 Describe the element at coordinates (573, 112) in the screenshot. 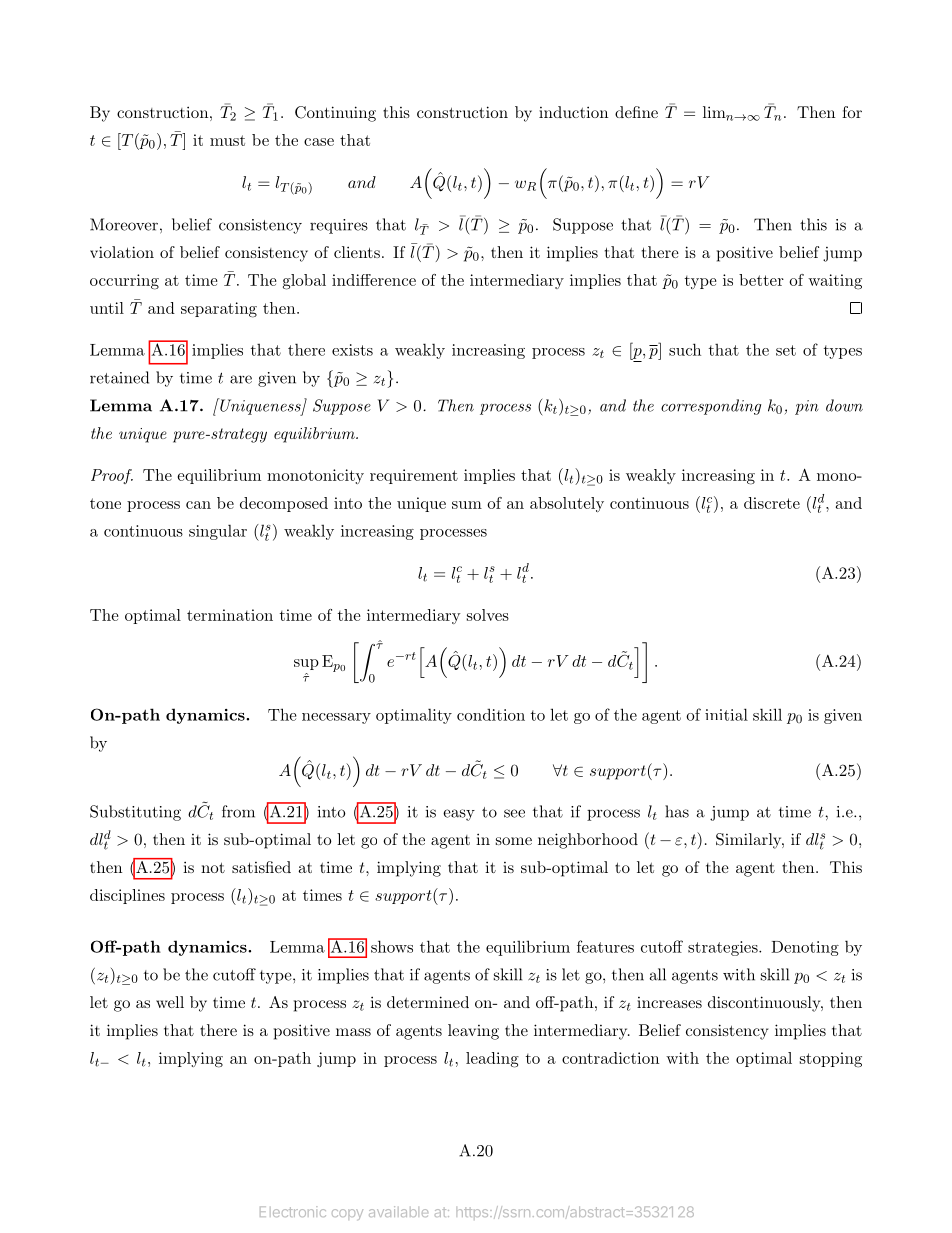

I see `induction` at that location.
